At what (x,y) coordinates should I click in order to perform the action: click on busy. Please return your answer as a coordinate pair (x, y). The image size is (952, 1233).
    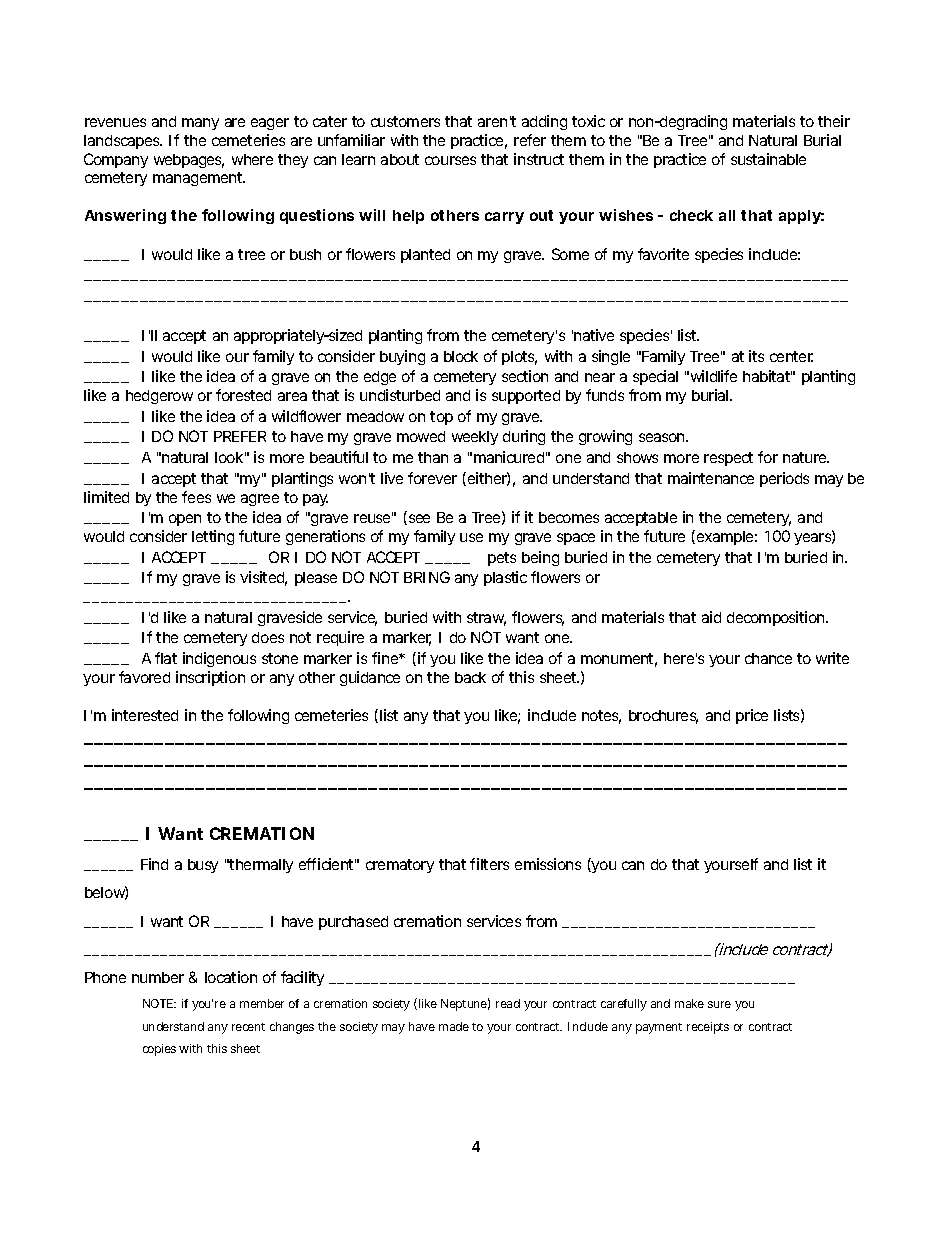
    Looking at the image, I should click on (203, 866).
